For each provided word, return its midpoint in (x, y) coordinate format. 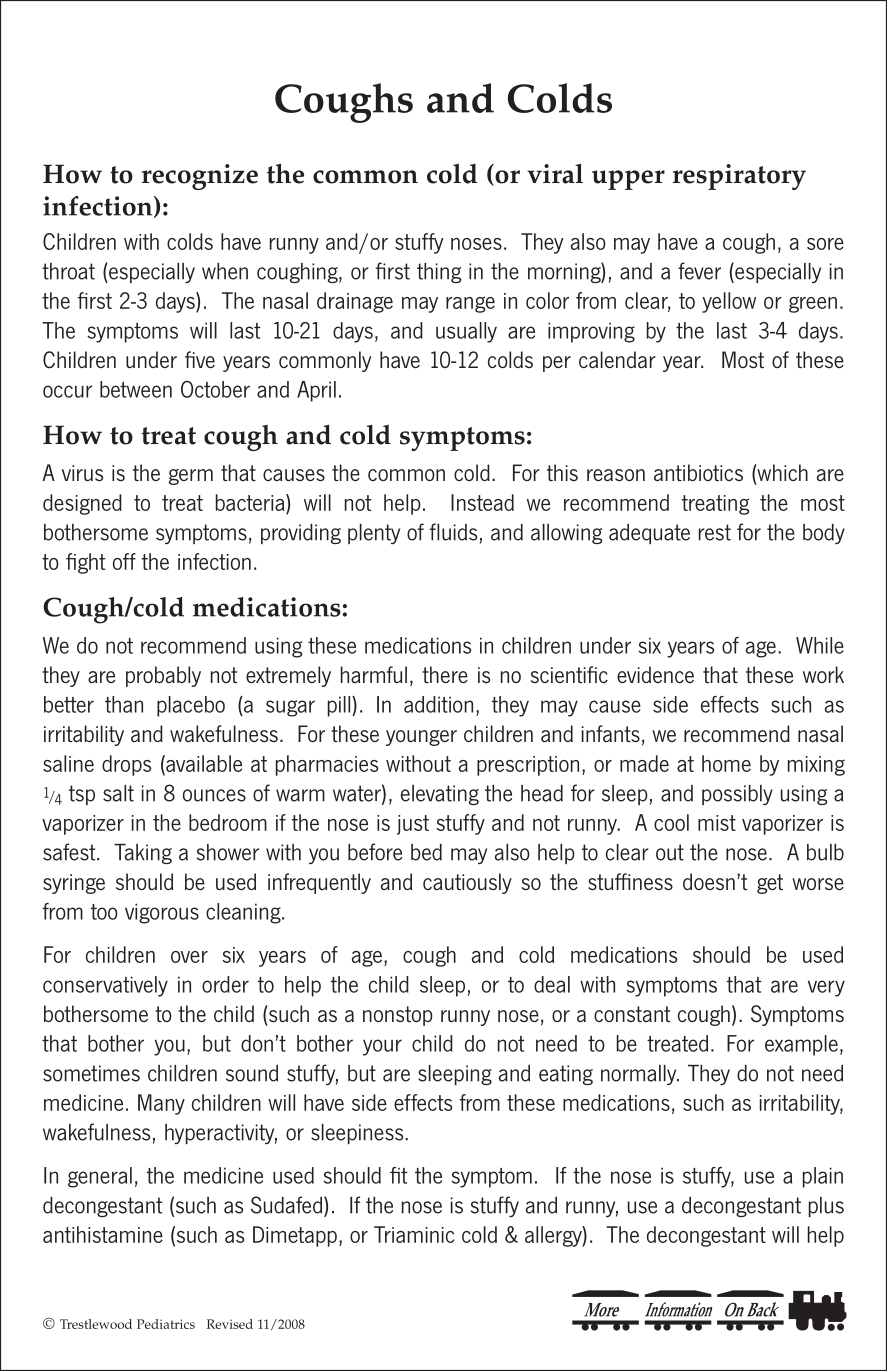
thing (439, 273)
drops (126, 765)
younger (421, 738)
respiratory (739, 177)
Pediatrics (166, 1324)
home (726, 763)
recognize (200, 177)
